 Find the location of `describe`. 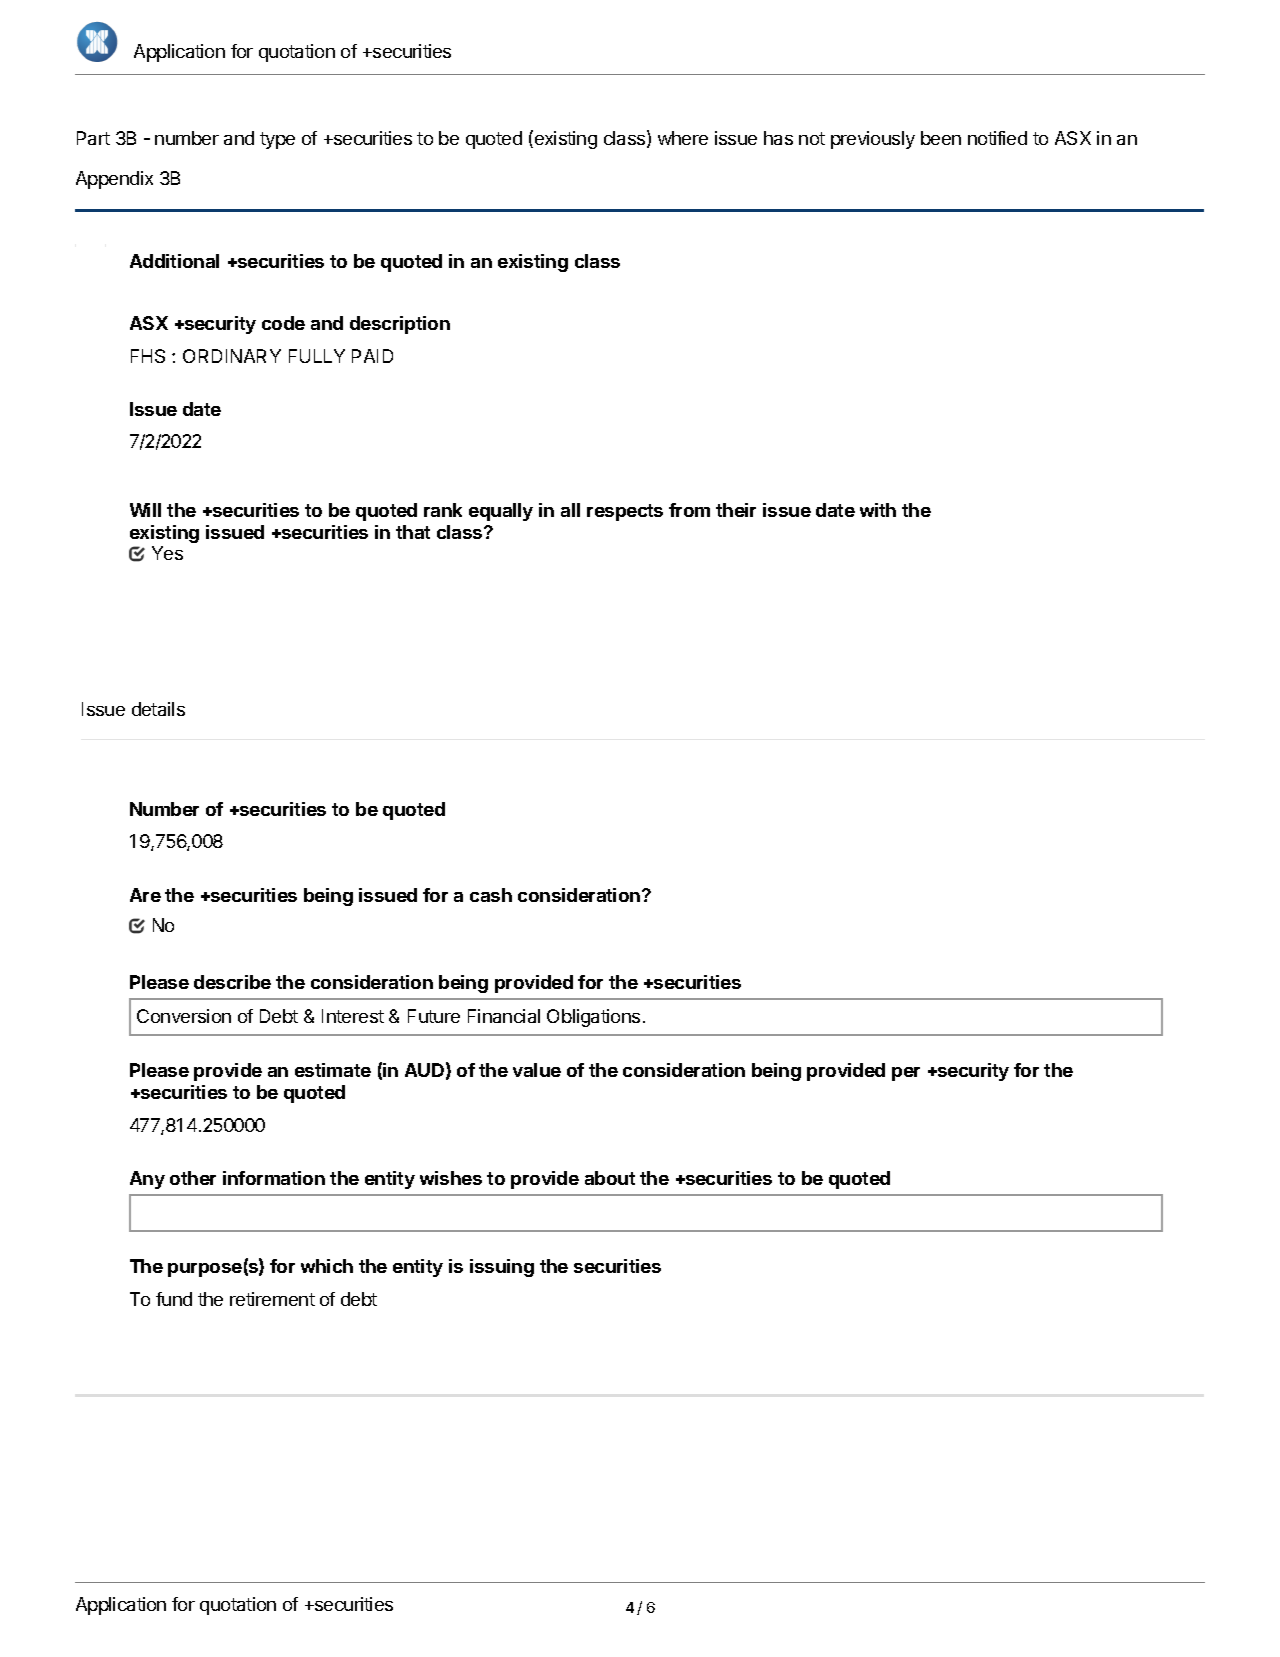

describe is located at coordinates (232, 982).
